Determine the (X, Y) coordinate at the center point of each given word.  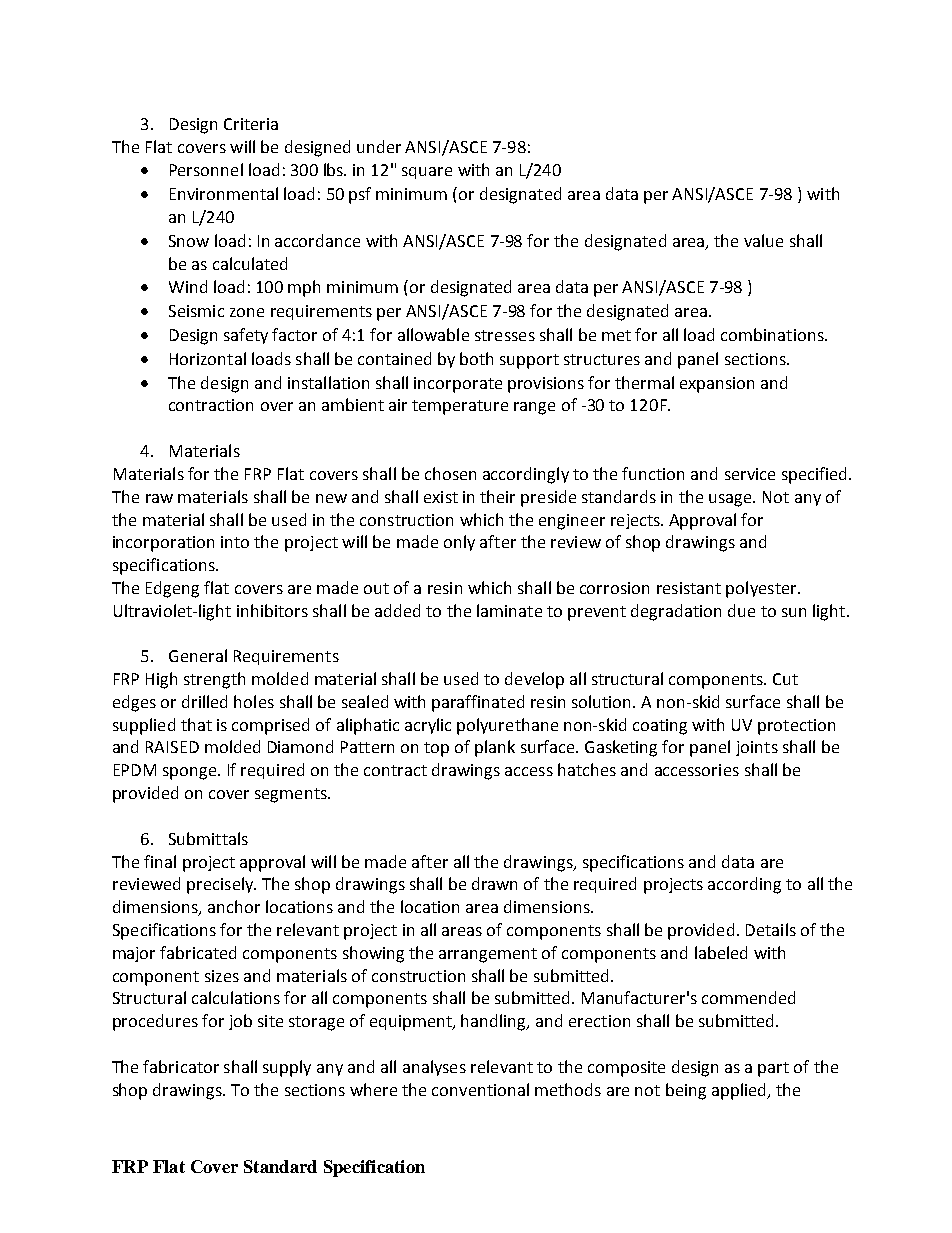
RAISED (172, 747)
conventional (480, 1089)
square (427, 173)
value (763, 240)
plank (495, 748)
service (750, 474)
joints (757, 748)
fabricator (181, 1066)
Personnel (206, 169)
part (773, 1069)
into (235, 542)
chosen (450, 473)
